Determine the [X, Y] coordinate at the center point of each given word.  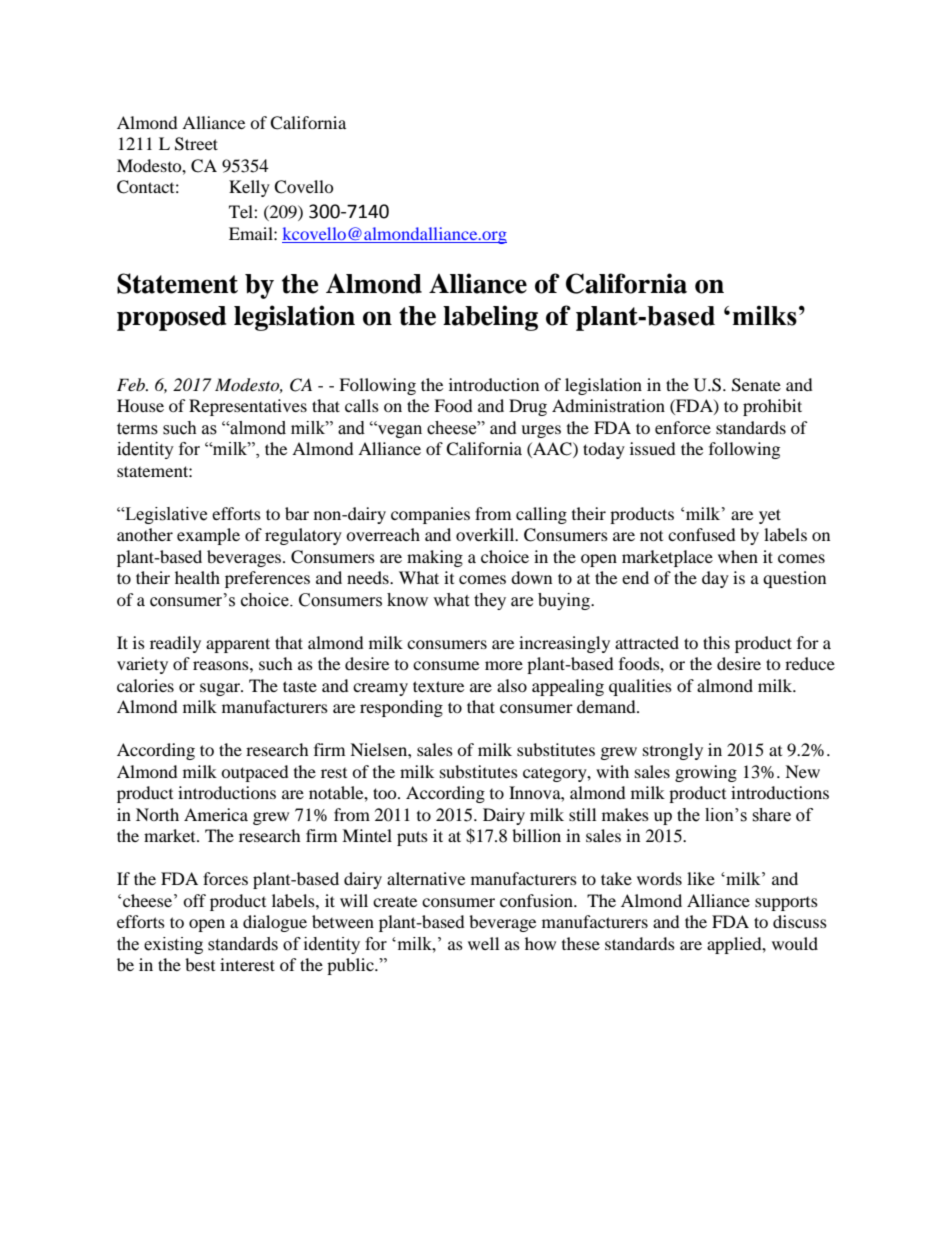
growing [706, 773]
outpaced [255, 773]
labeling [490, 318]
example [208, 536]
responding [401, 708]
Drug [528, 407]
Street [196, 144]
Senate [756, 385]
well [483, 943]
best [200, 964]
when [738, 556]
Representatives [248, 407]
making [435, 558]
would [795, 943]
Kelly [249, 188]
